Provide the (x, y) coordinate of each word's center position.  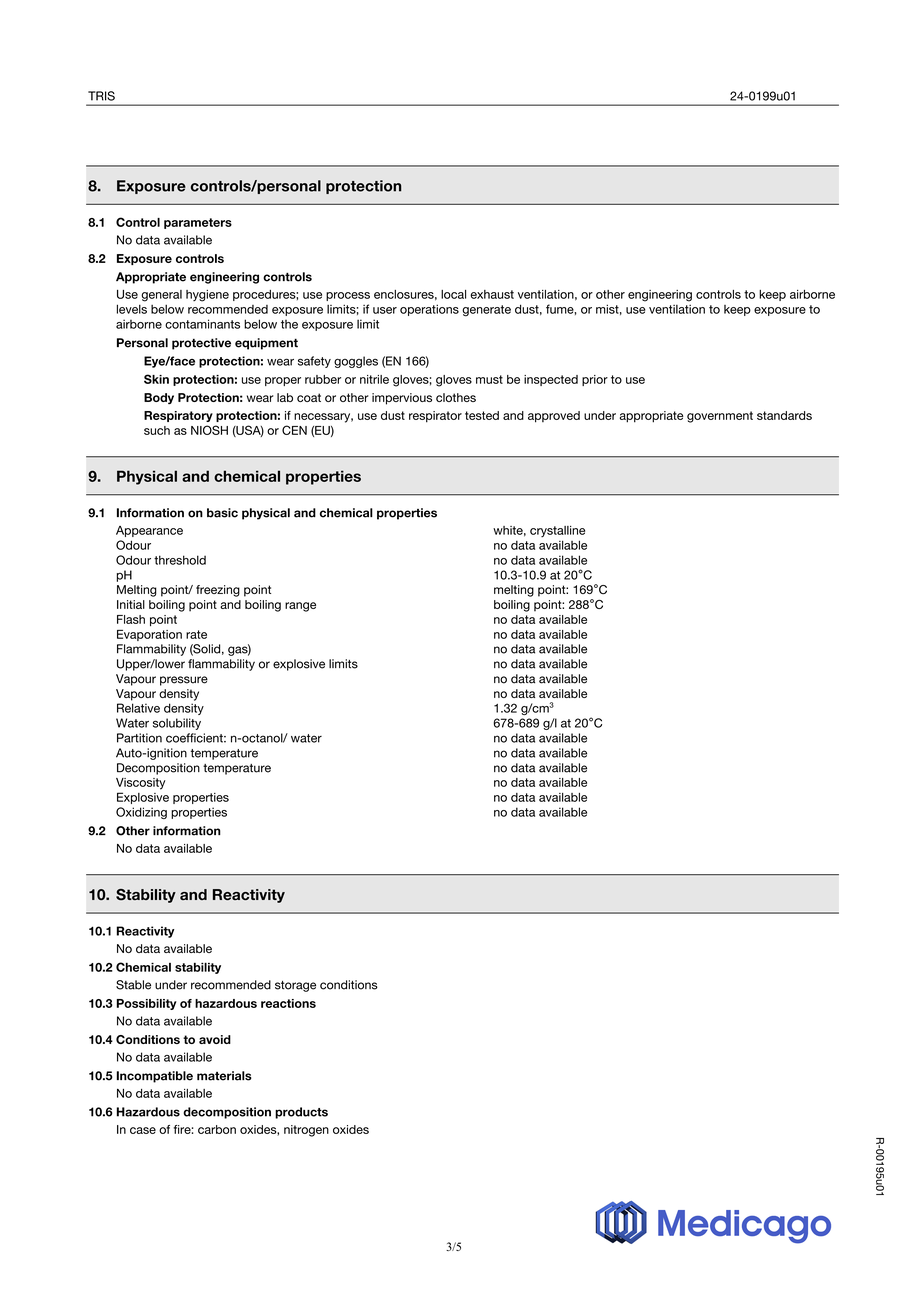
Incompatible (155, 1077)
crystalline (557, 531)
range (300, 607)
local (453, 294)
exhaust (492, 294)
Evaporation (149, 635)
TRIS (101, 96)
